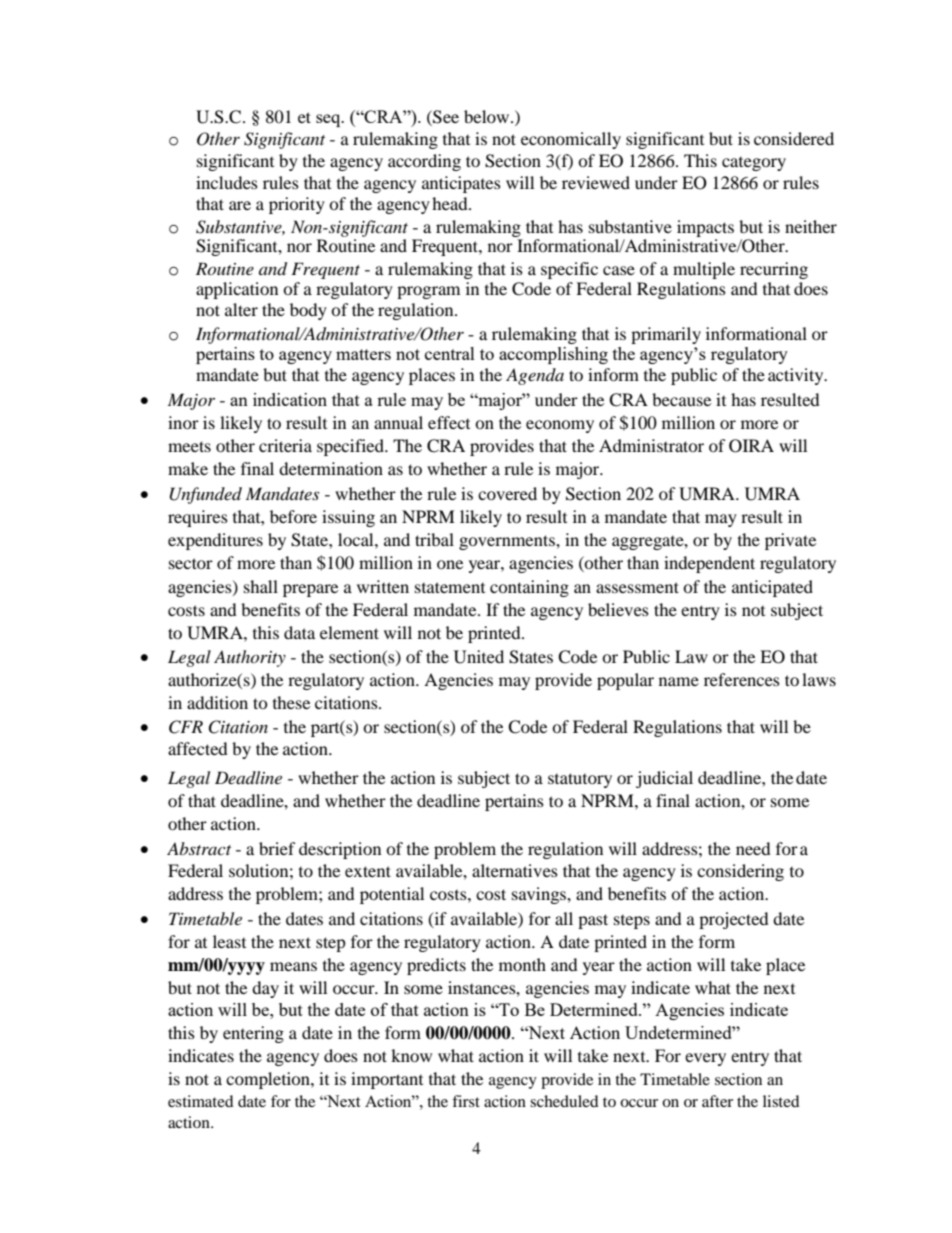 Image resolution: width=952 pixels, height=1233 pixels. What do you see at coordinates (488, 116) in the page?
I see `below` at bounding box center [488, 116].
